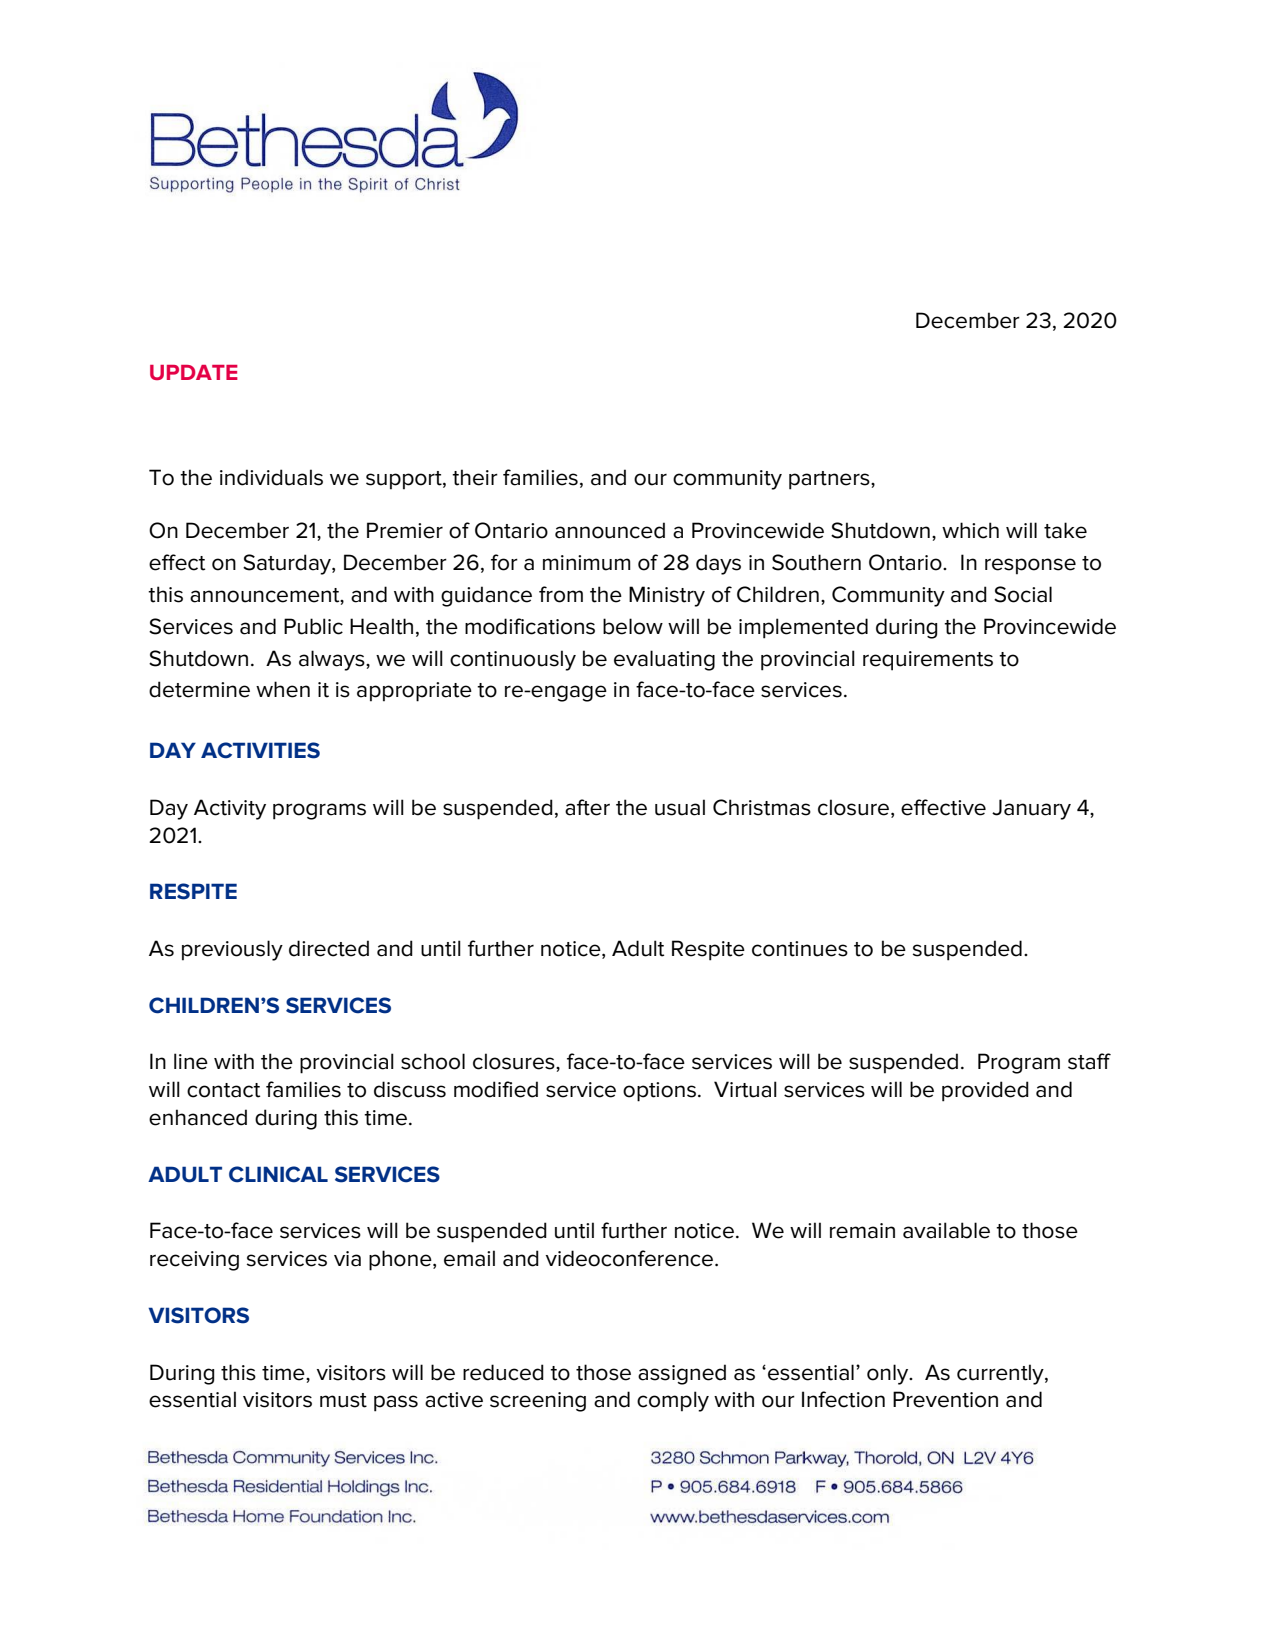  I want to click on their, so click(475, 477).
